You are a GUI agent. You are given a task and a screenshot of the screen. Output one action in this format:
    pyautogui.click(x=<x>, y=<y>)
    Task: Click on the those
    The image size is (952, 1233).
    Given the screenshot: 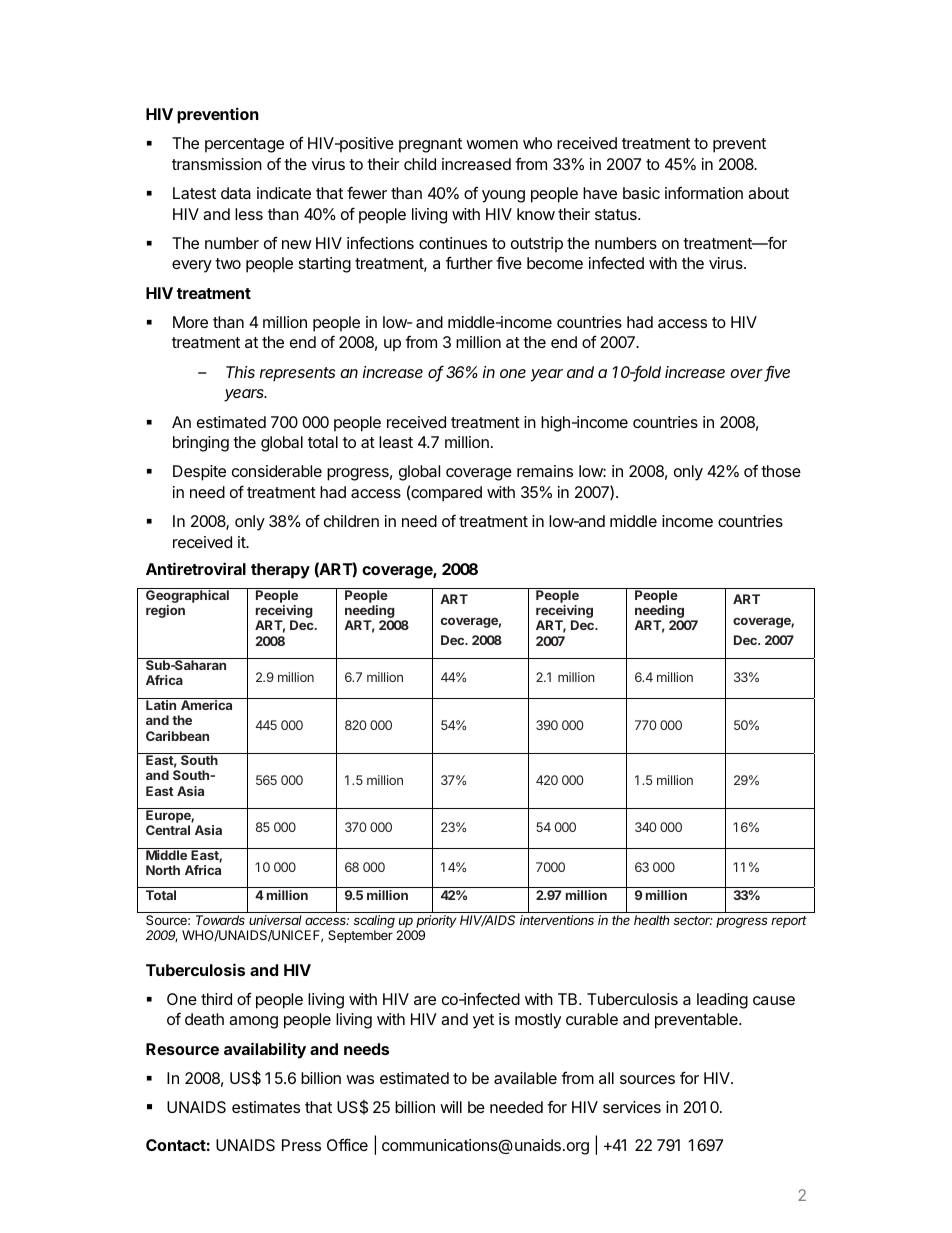 What is the action you would take?
    pyautogui.click(x=781, y=471)
